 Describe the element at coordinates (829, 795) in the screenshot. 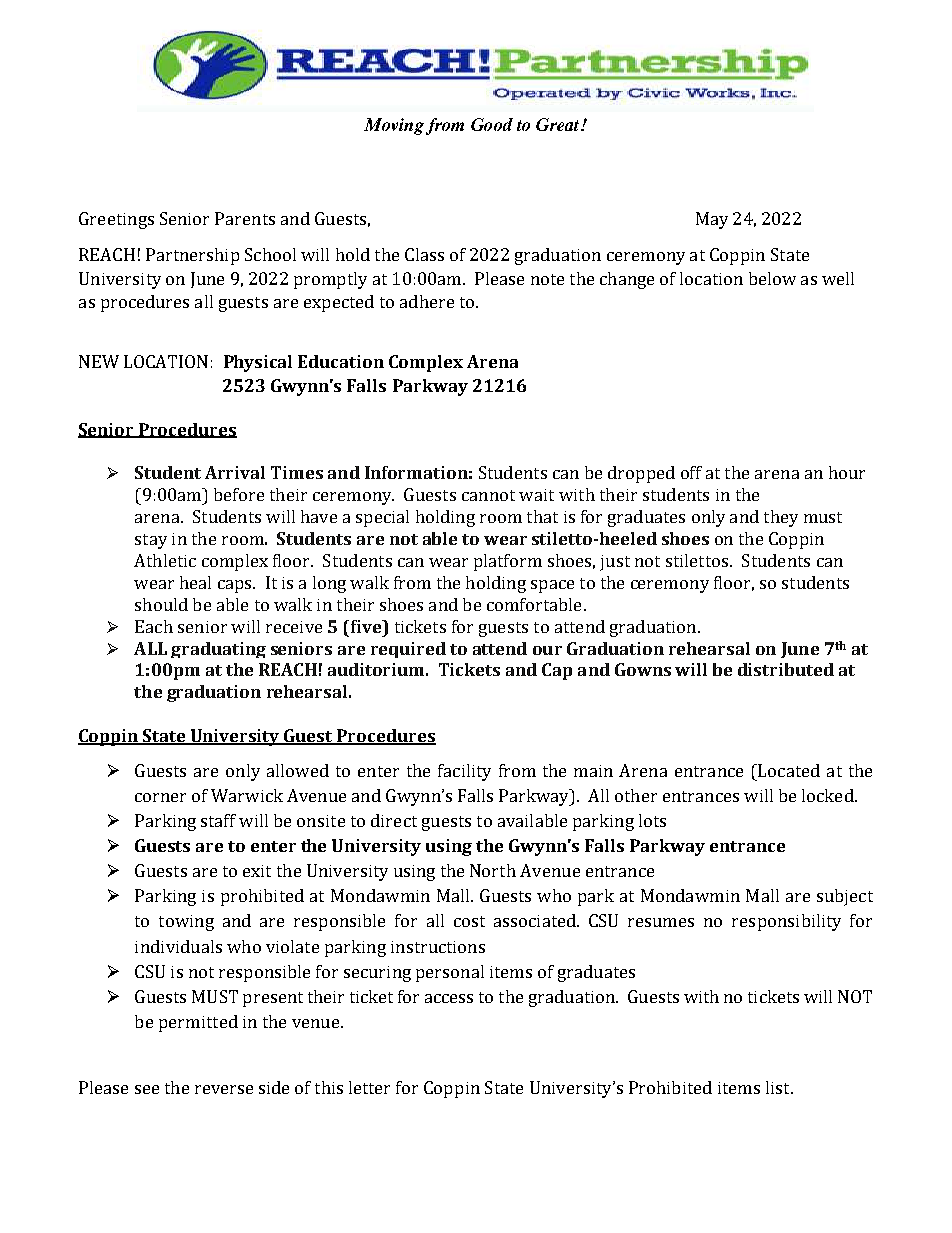

I see `locked` at that location.
